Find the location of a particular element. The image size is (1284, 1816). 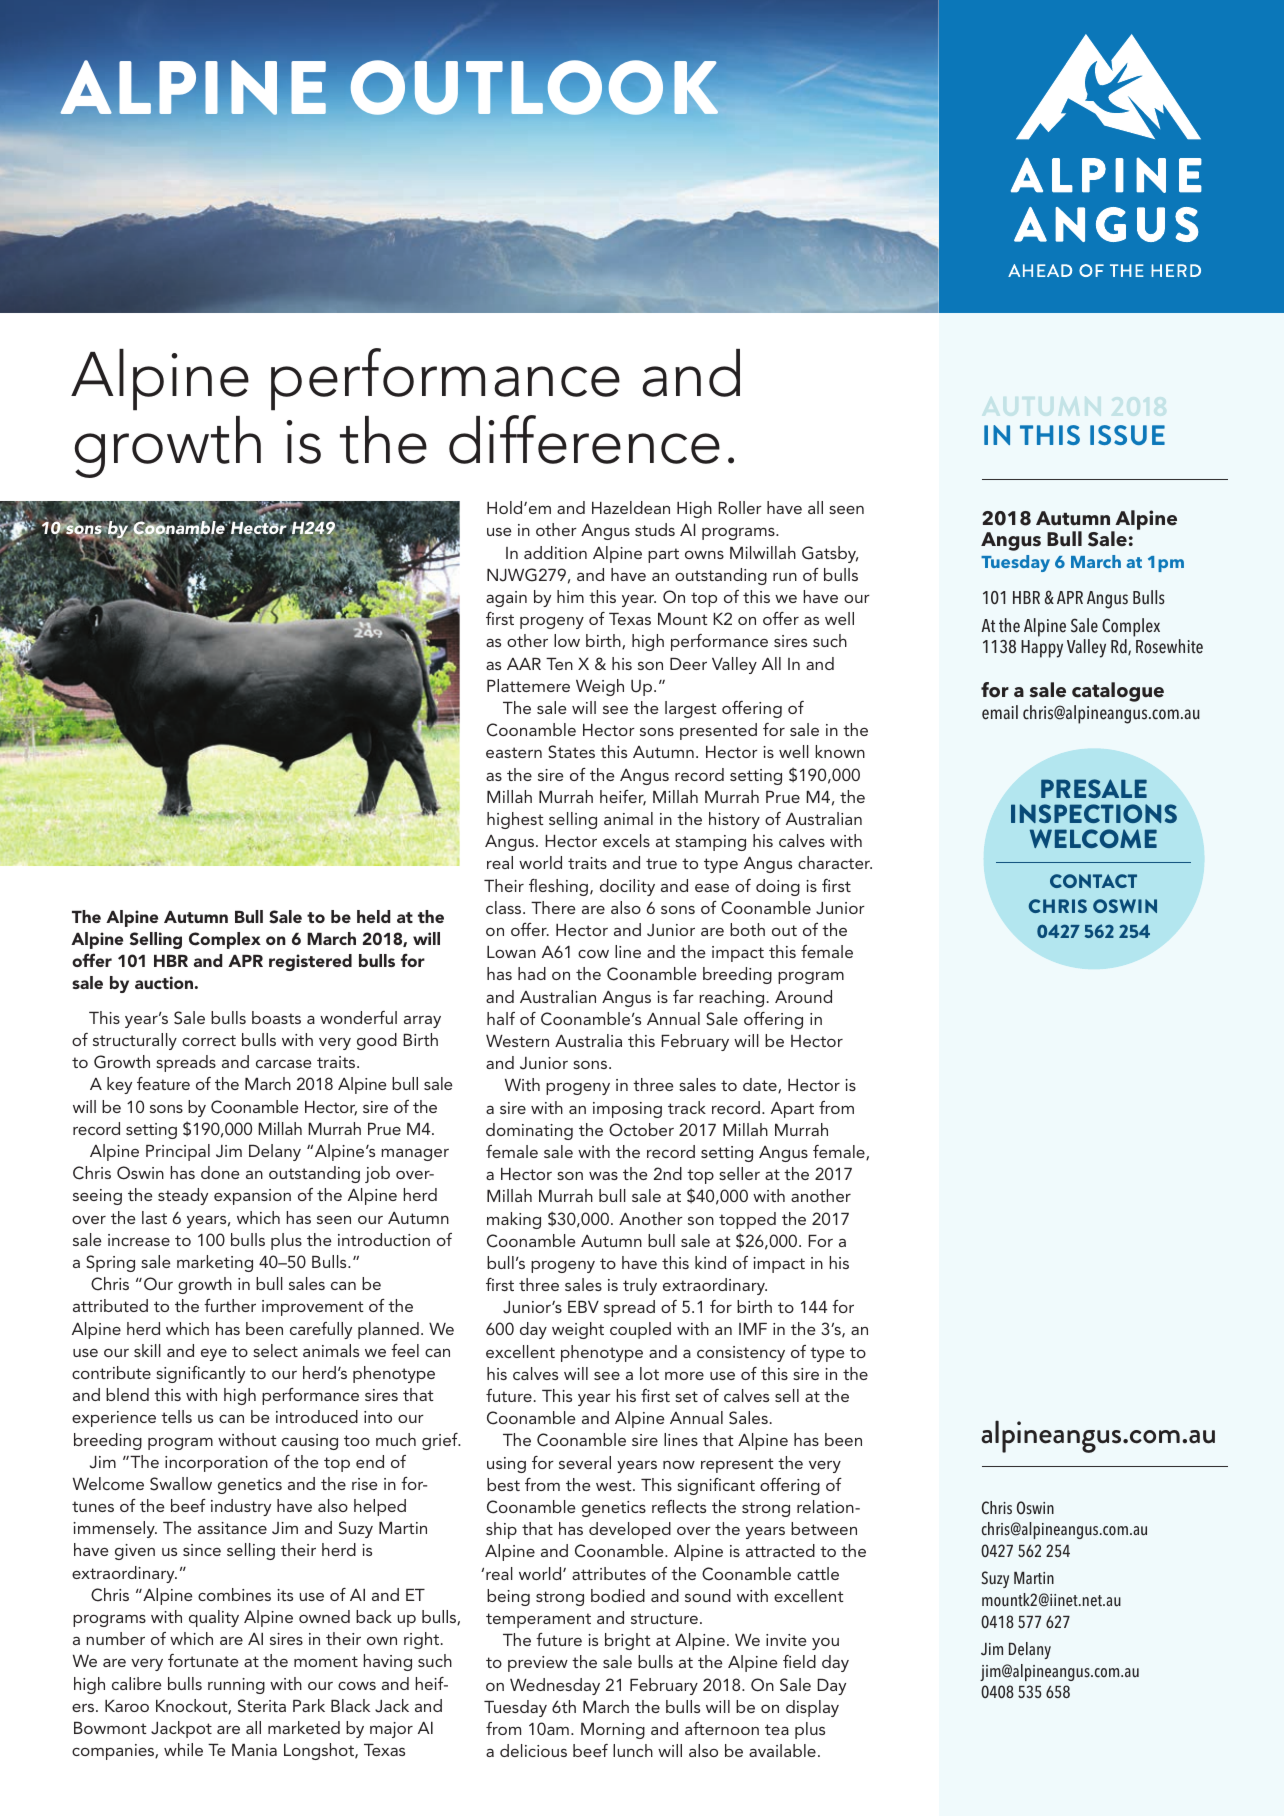

coupled is located at coordinates (640, 1330).
